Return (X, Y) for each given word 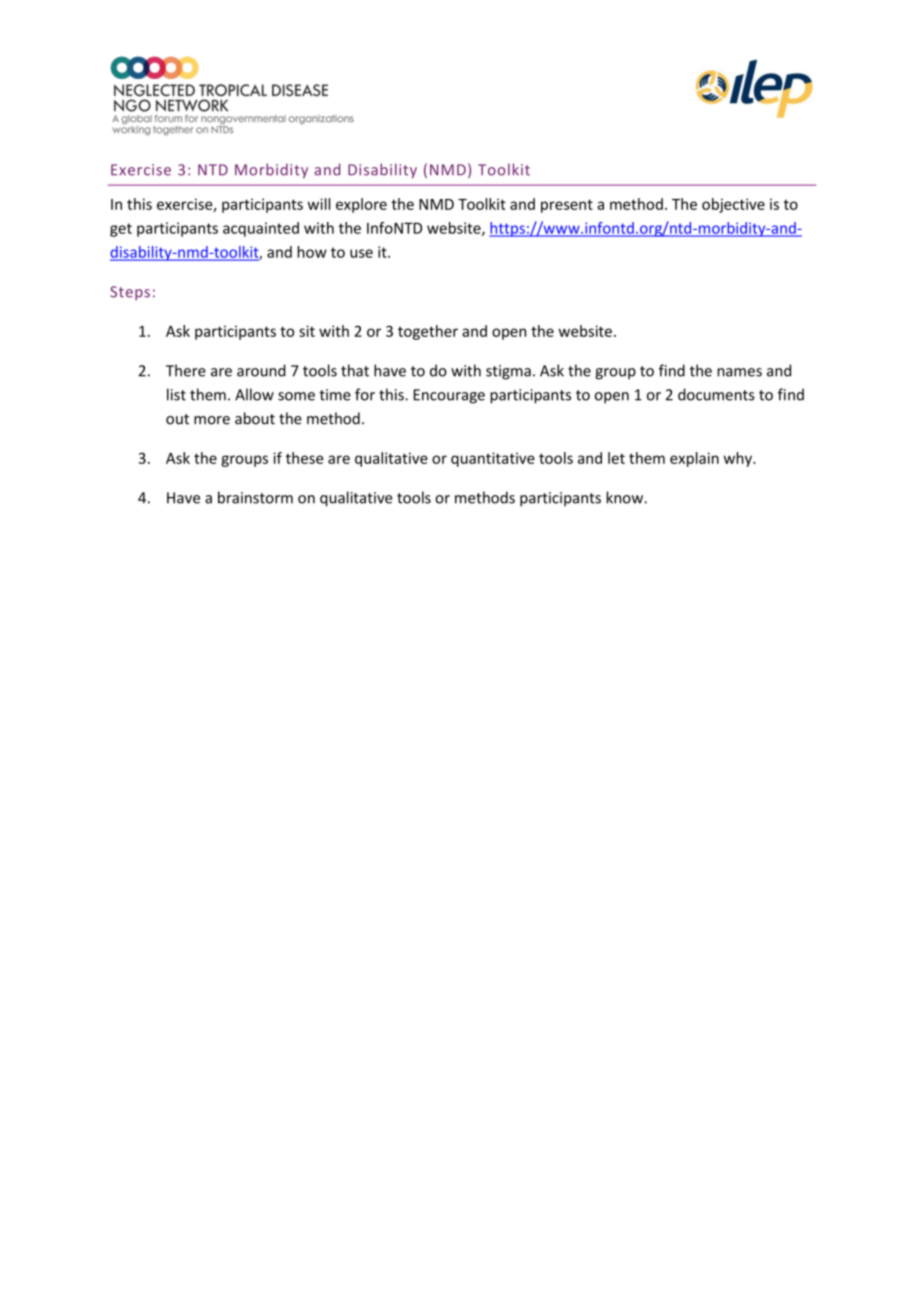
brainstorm (255, 497)
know (625, 497)
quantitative (493, 459)
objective (733, 205)
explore (361, 205)
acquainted (261, 229)
